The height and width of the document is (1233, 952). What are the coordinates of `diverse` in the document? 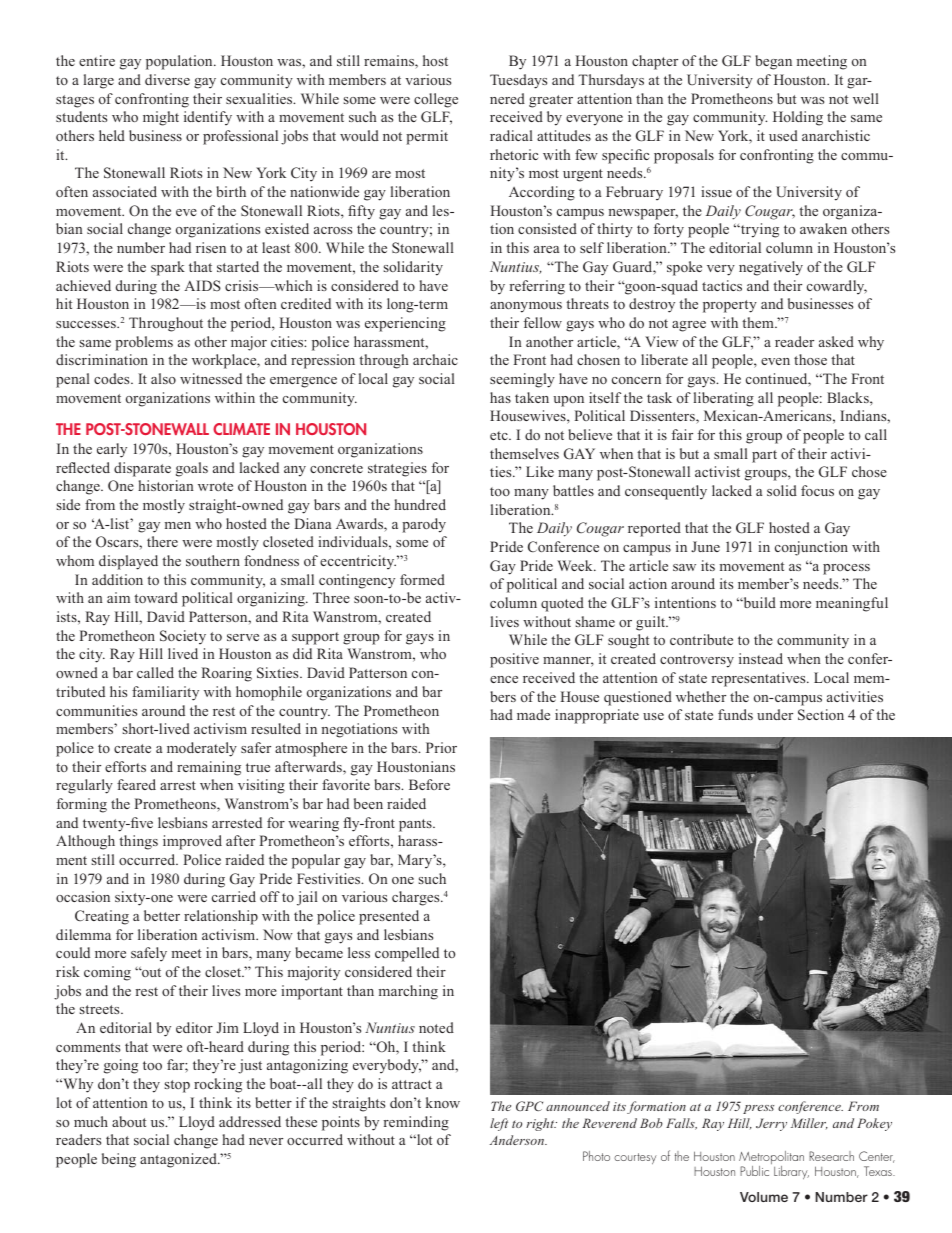 It's located at (167, 79).
